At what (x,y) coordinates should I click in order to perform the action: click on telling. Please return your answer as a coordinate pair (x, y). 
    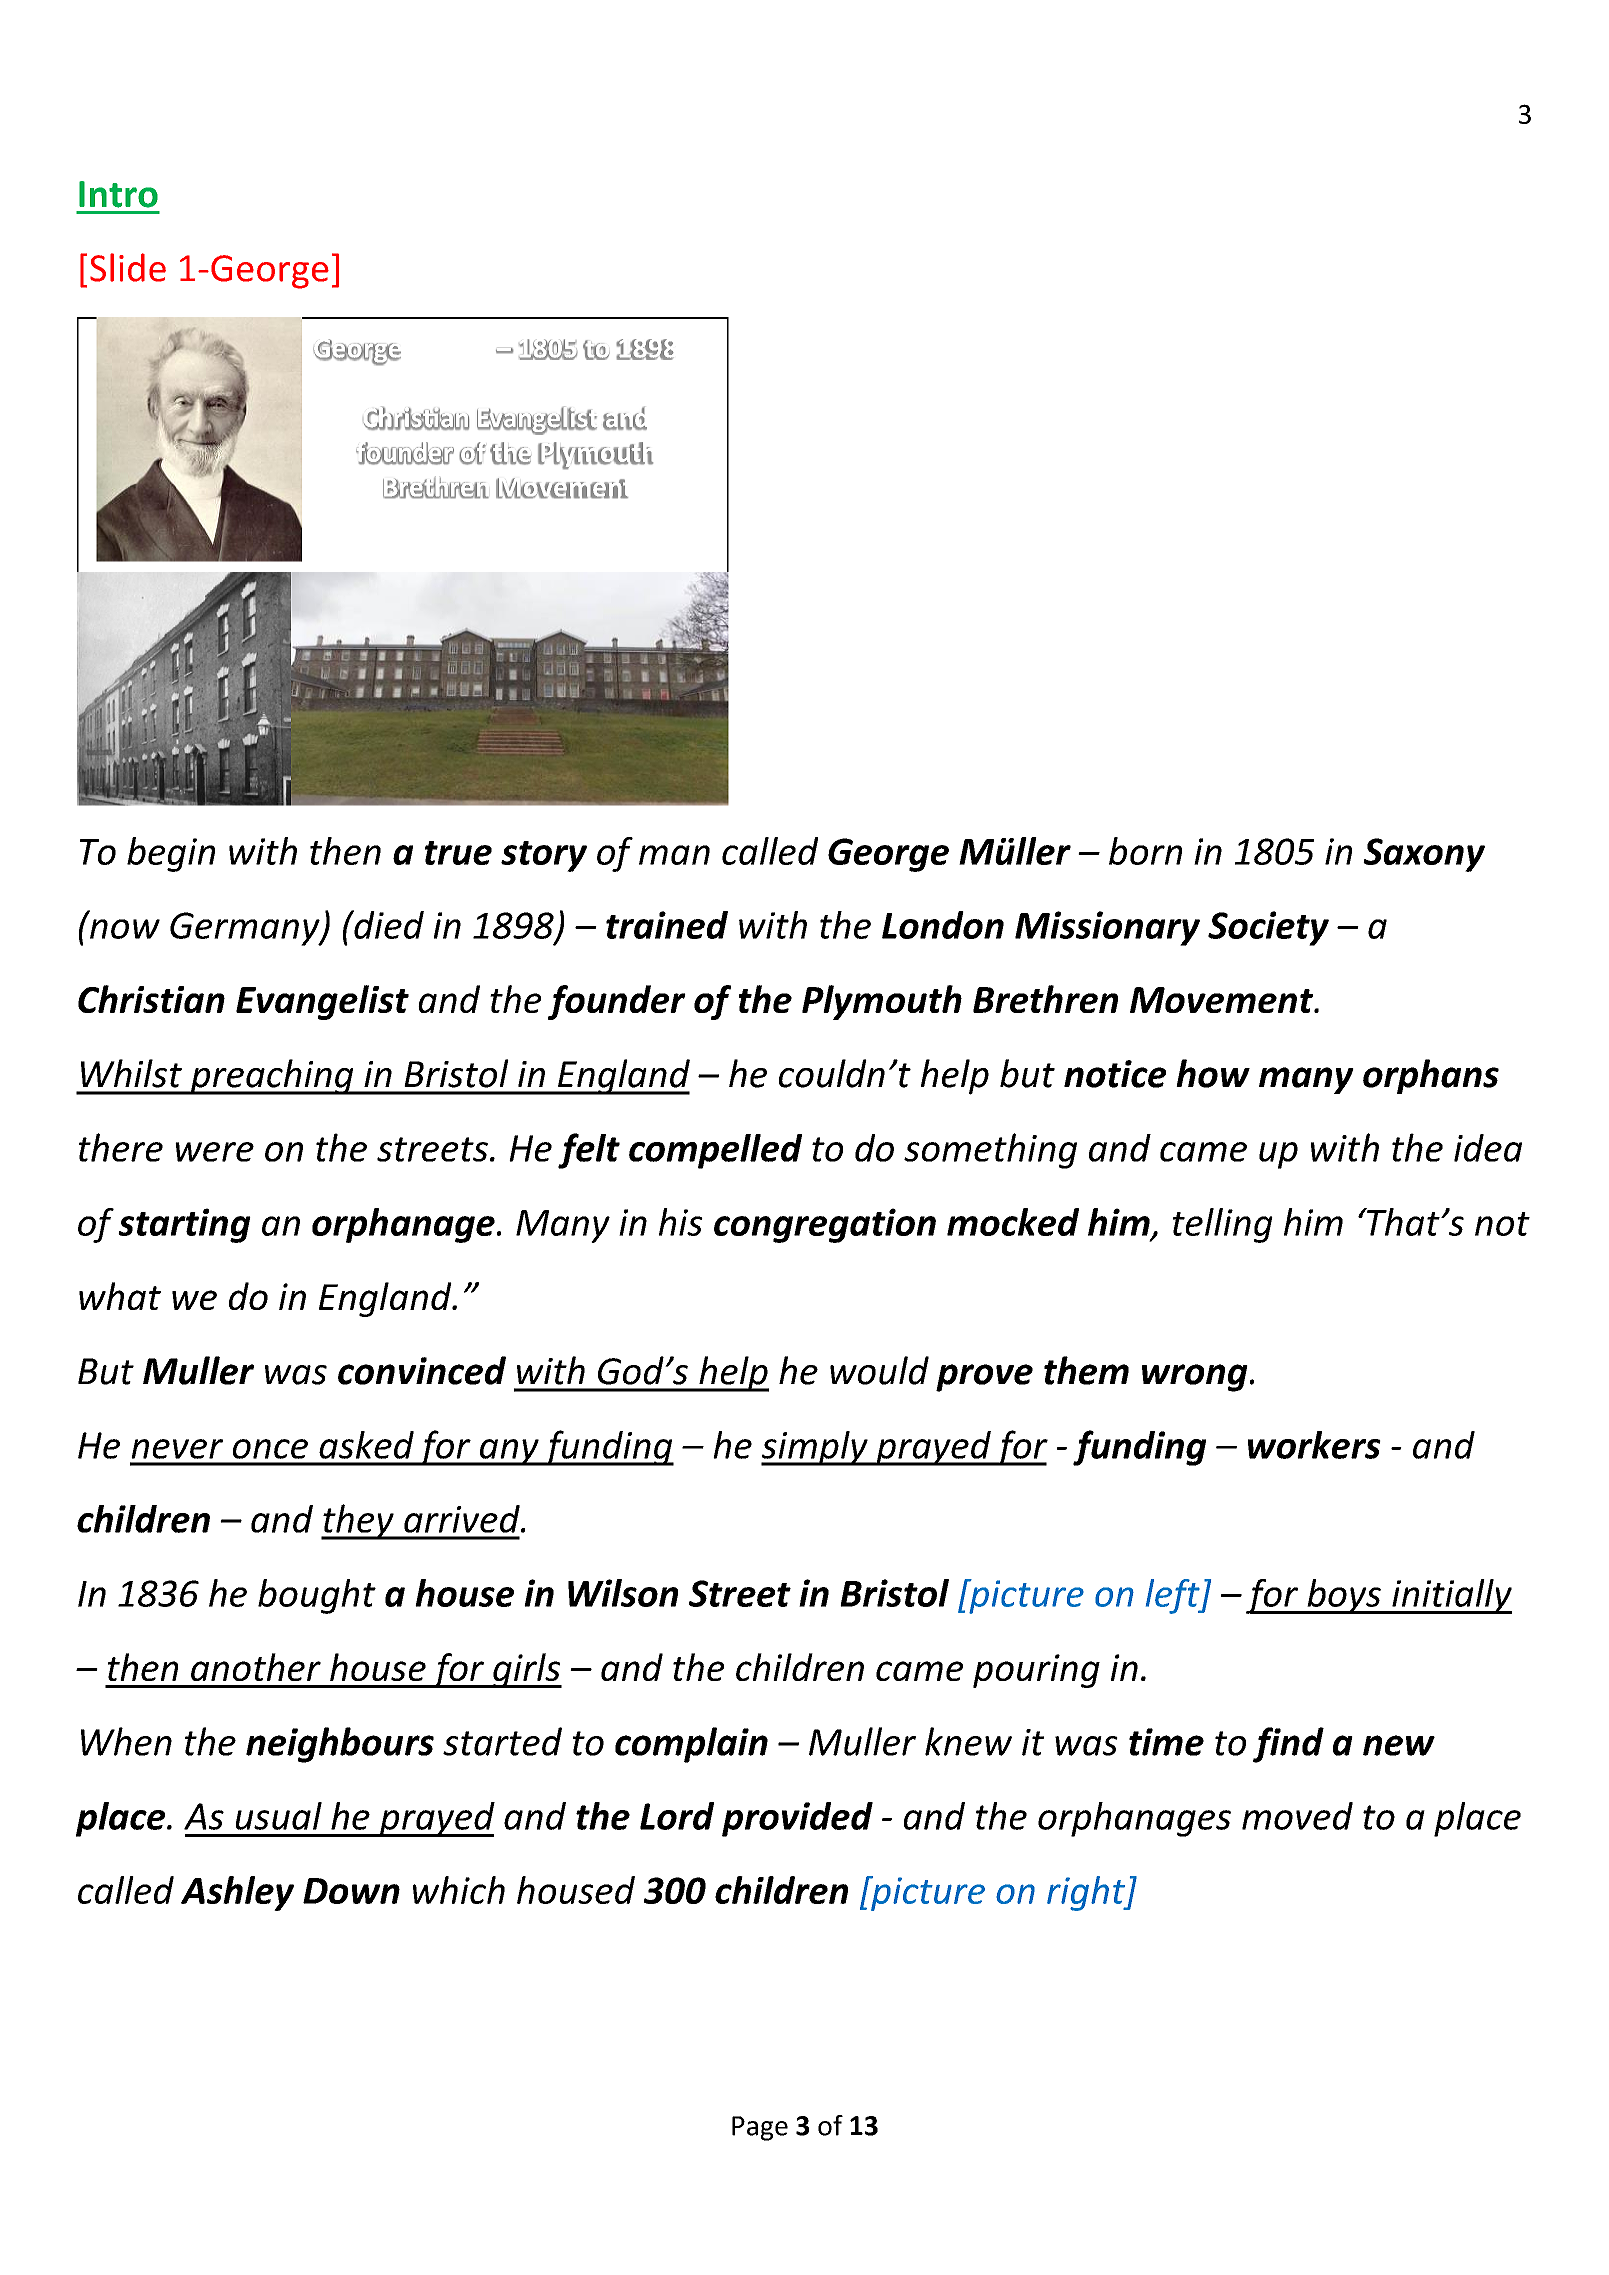
    Looking at the image, I should click on (1223, 1225).
